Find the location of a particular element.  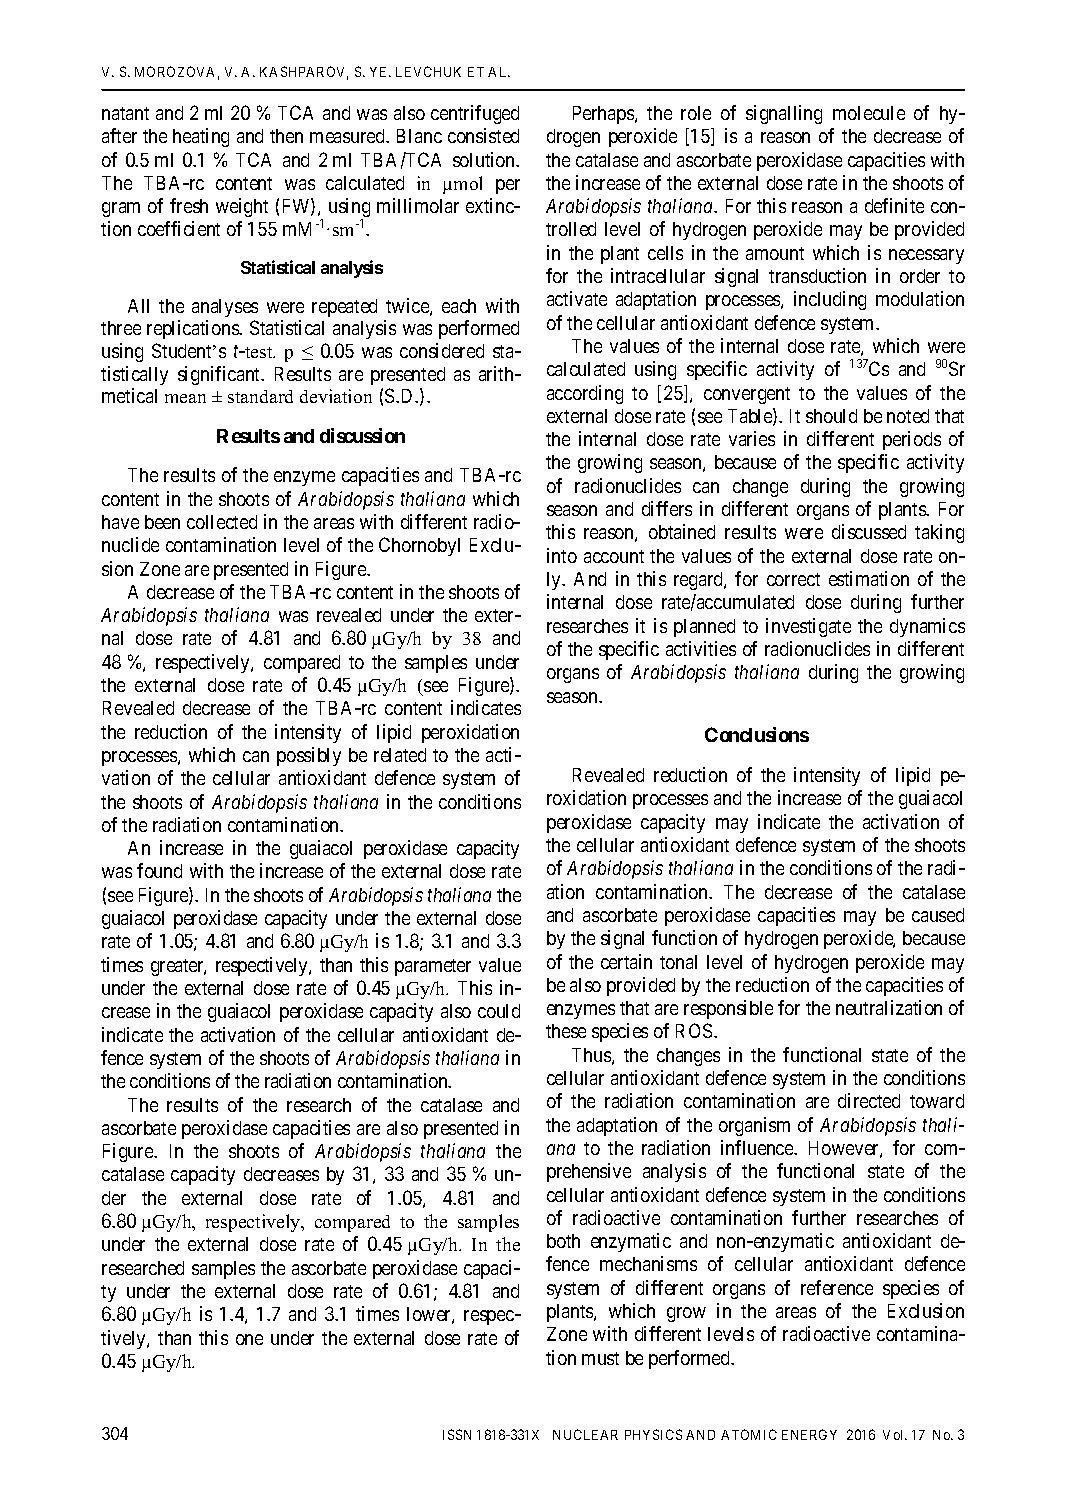

according is located at coordinates (585, 394).
